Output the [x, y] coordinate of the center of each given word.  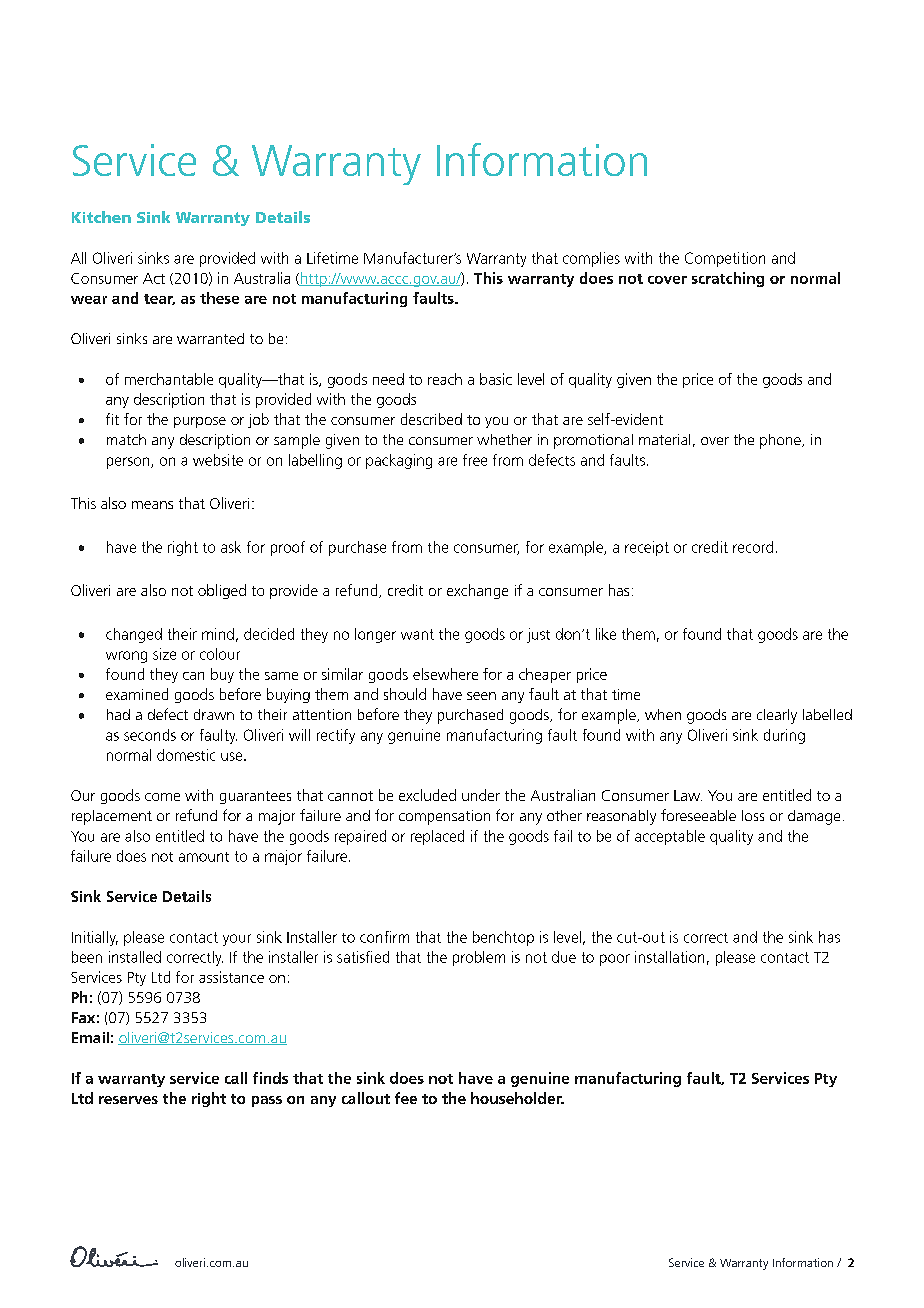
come [162, 797]
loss [753, 815]
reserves [128, 1100]
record [753, 547]
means [152, 505]
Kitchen [101, 217]
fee [406, 1098]
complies [591, 259]
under [481, 795]
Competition [725, 259]
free [475, 460]
